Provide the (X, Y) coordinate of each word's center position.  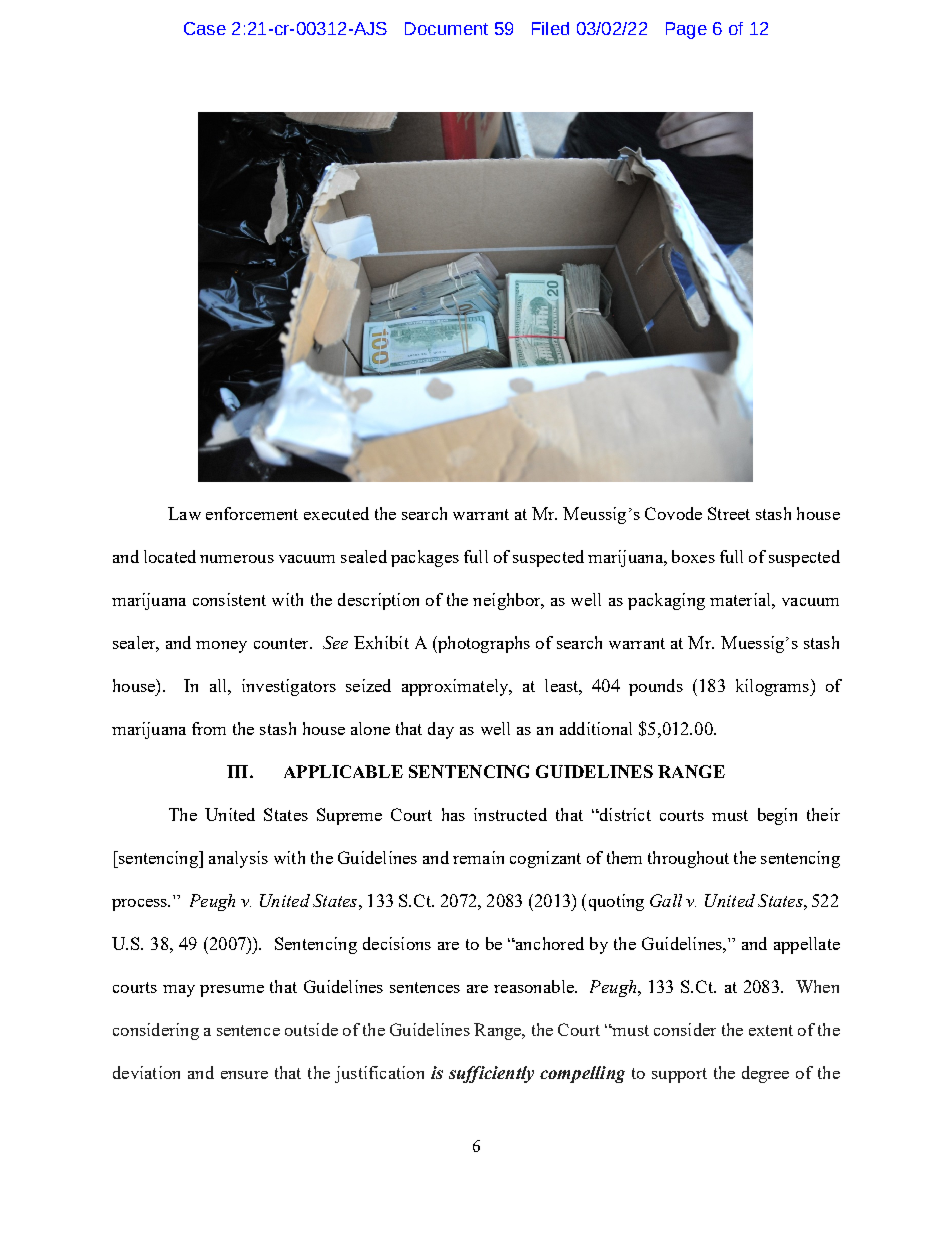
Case (205, 28)
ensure (244, 1075)
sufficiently (491, 1074)
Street (729, 513)
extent (771, 1030)
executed (336, 513)
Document (446, 28)
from (209, 728)
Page (686, 30)
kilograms (773, 687)
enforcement (252, 513)
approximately (456, 687)
